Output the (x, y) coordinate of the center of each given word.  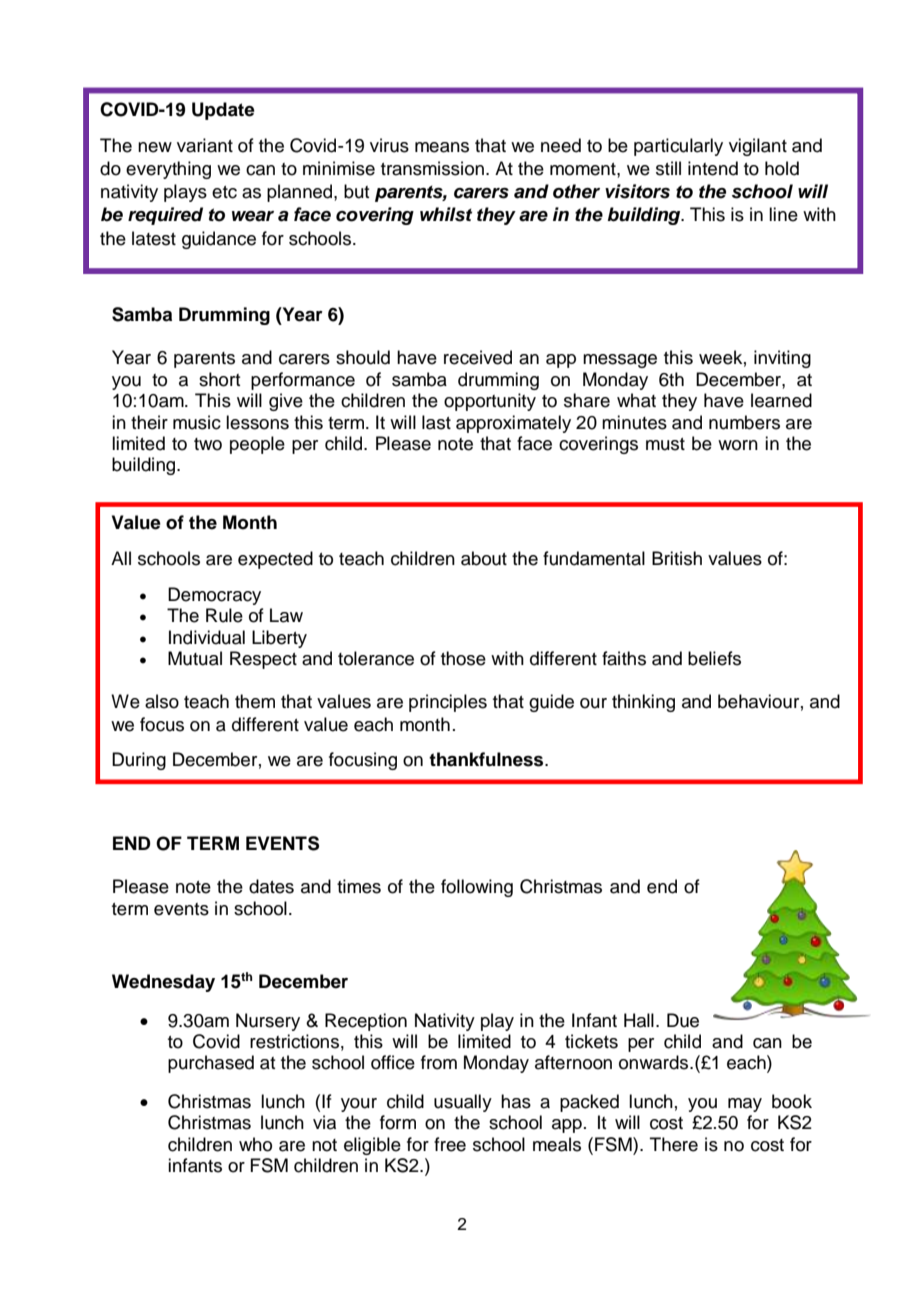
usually (463, 1103)
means (442, 147)
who (255, 1144)
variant (205, 145)
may (745, 1105)
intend (713, 168)
